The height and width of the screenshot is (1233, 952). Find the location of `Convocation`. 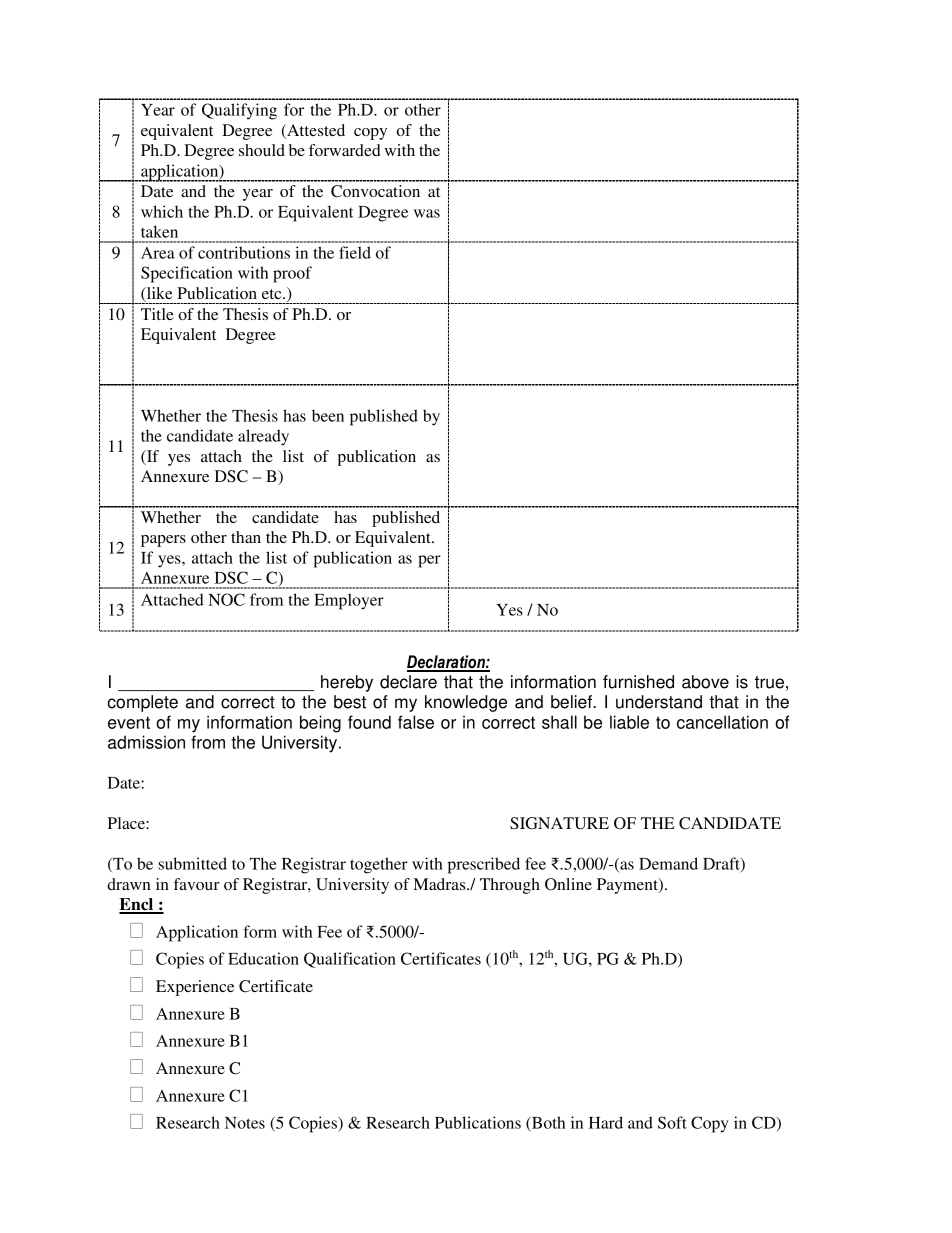

Convocation is located at coordinates (375, 191).
